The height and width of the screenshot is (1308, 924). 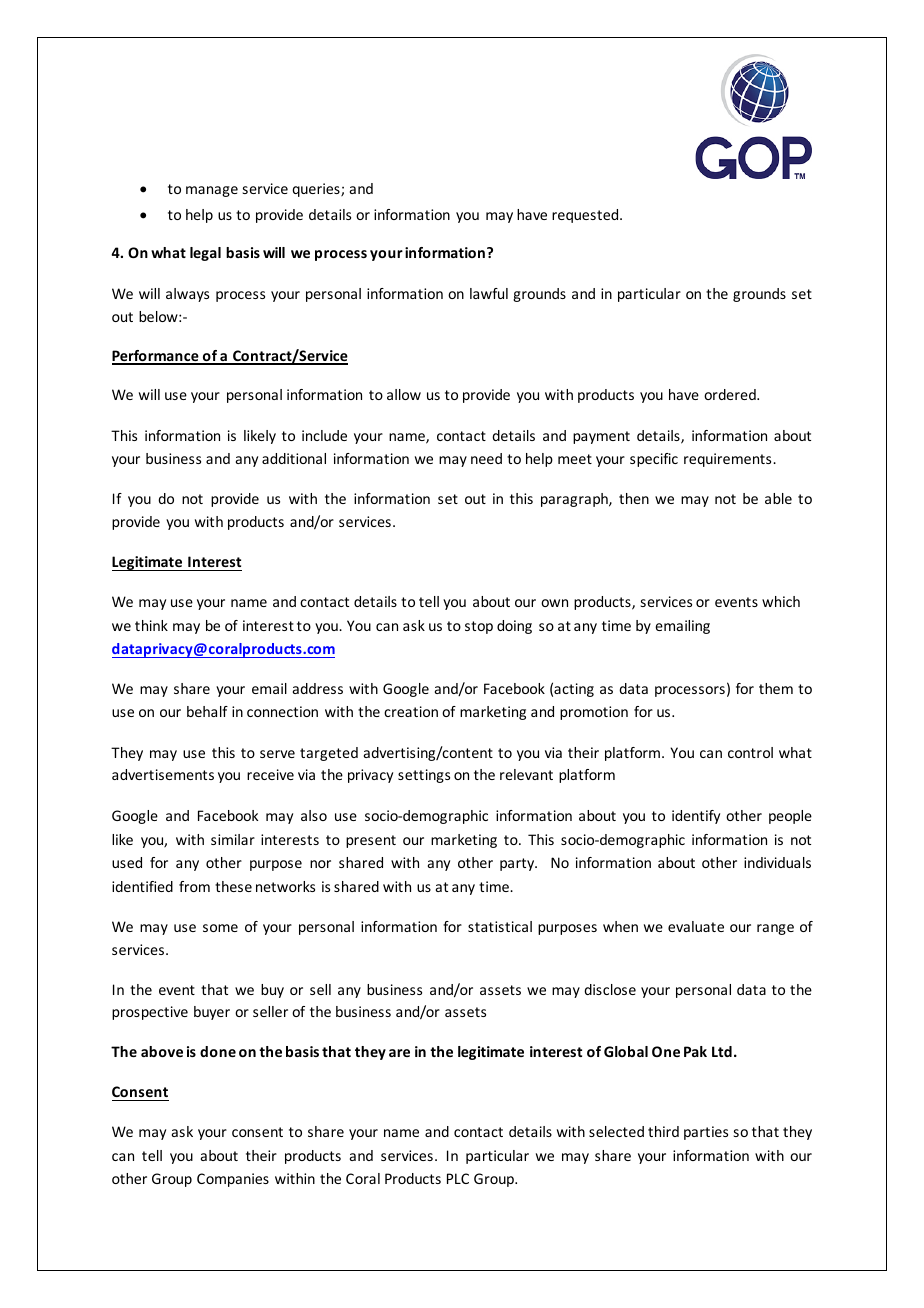 What do you see at coordinates (696, 817) in the screenshot?
I see `identify` at bounding box center [696, 817].
